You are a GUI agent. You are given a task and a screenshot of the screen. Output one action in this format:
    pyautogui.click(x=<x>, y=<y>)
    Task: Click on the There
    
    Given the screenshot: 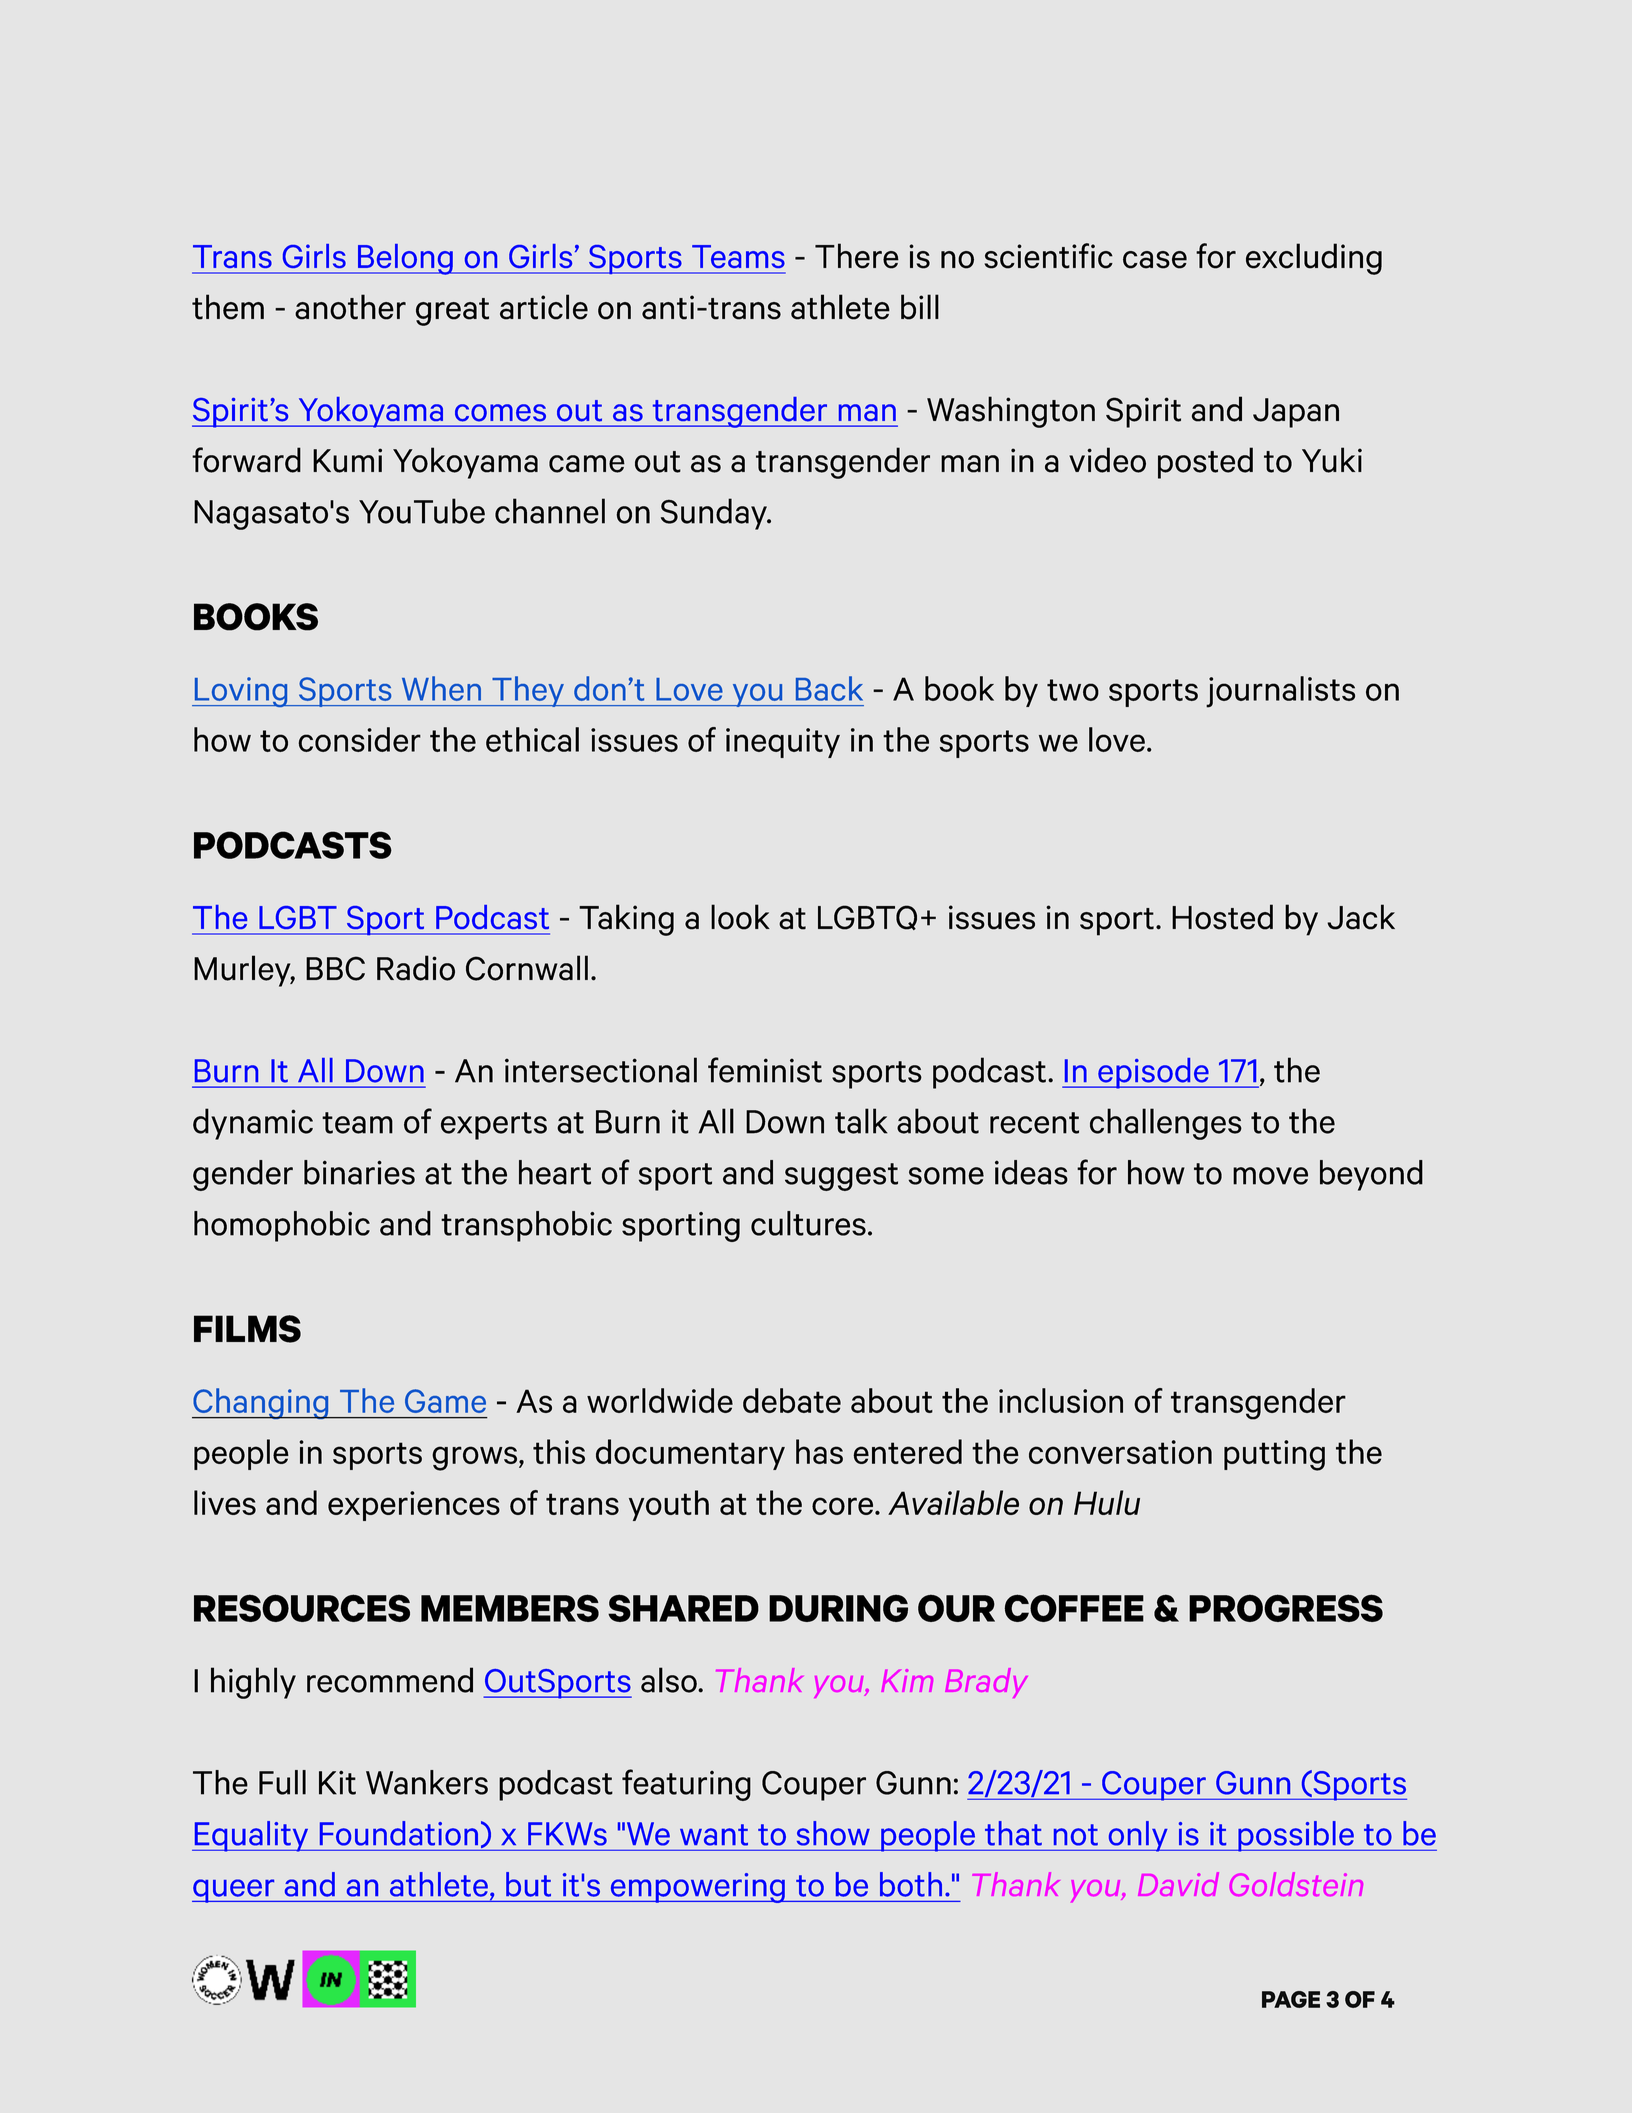 What is the action you would take?
    pyautogui.click(x=857, y=256)
